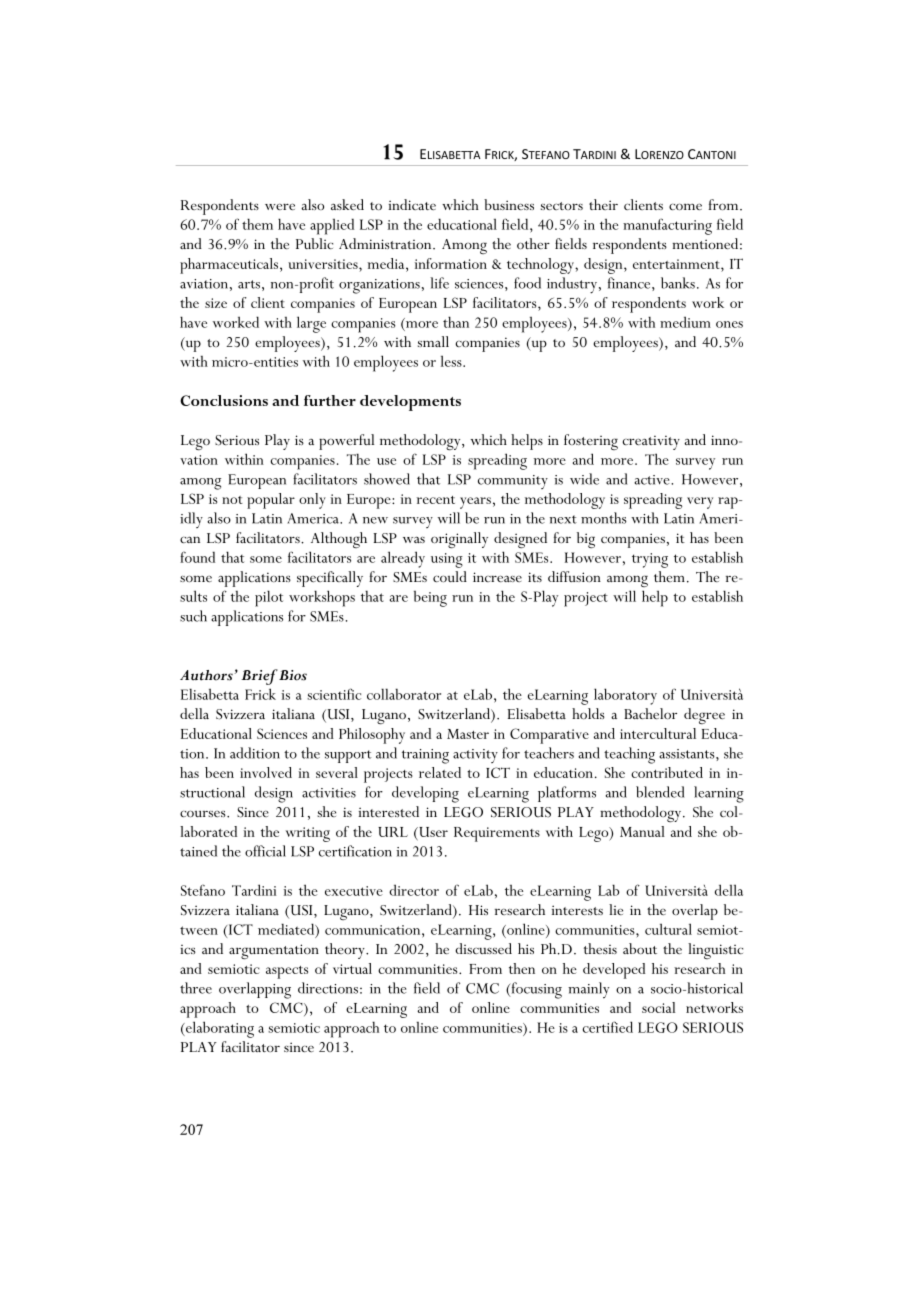 The image size is (924, 1308). Describe the element at coordinates (269, 598) in the page. I see `pilot` at that location.
